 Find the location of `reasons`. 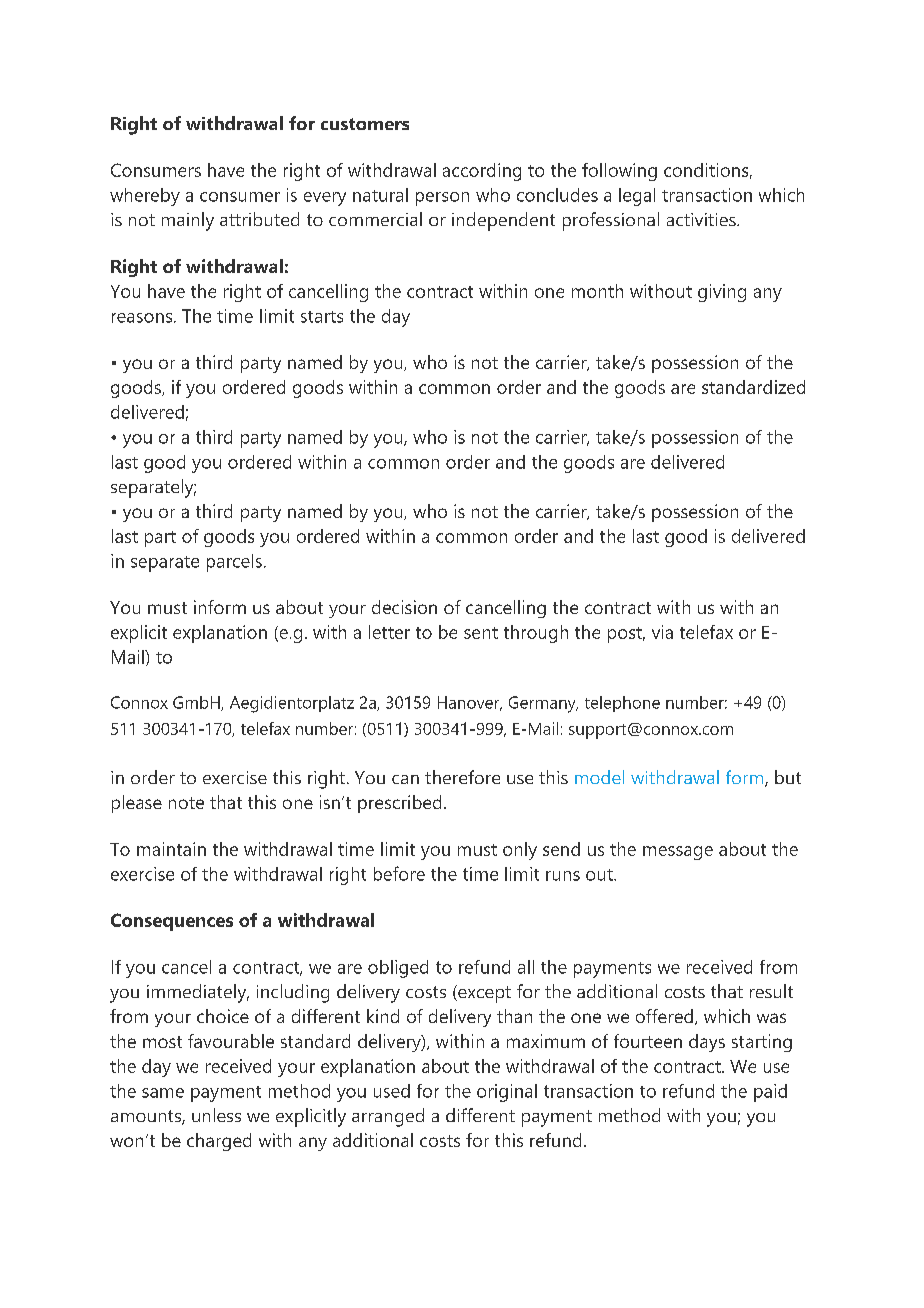

reasons is located at coordinates (143, 318).
